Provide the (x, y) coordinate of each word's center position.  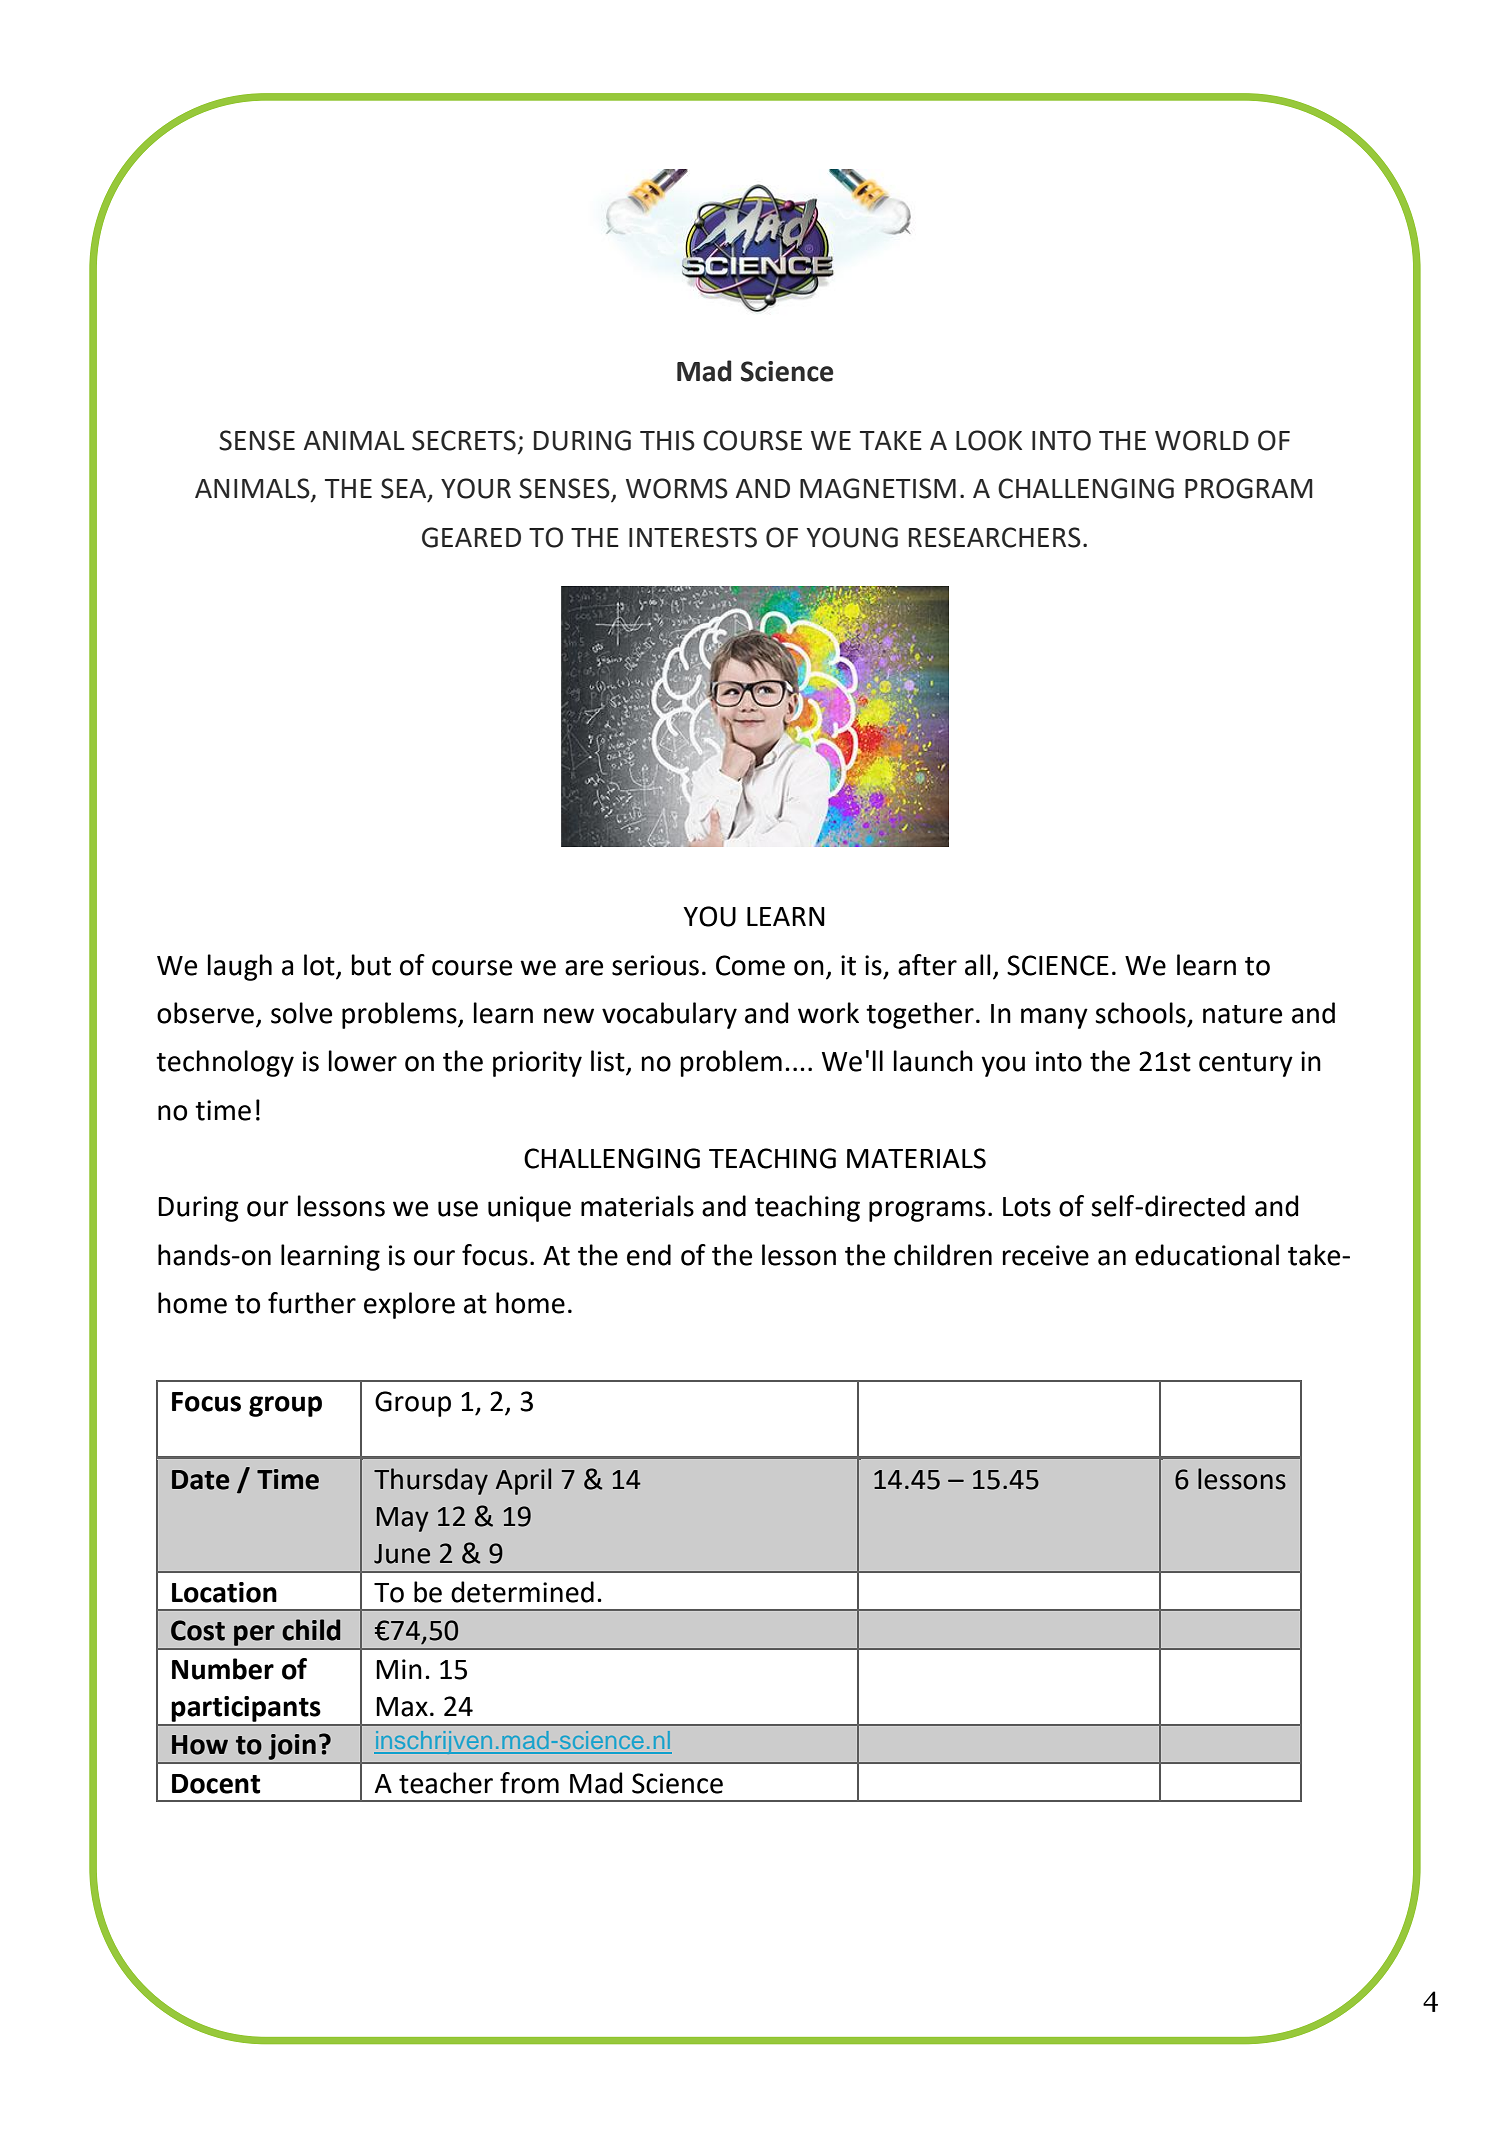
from (529, 1783)
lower (363, 1061)
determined (522, 1592)
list (609, 1062)
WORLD (1202, 440)
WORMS (677, 488)
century (1246, 1065)
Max (402, 1707)
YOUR (476, 488)
